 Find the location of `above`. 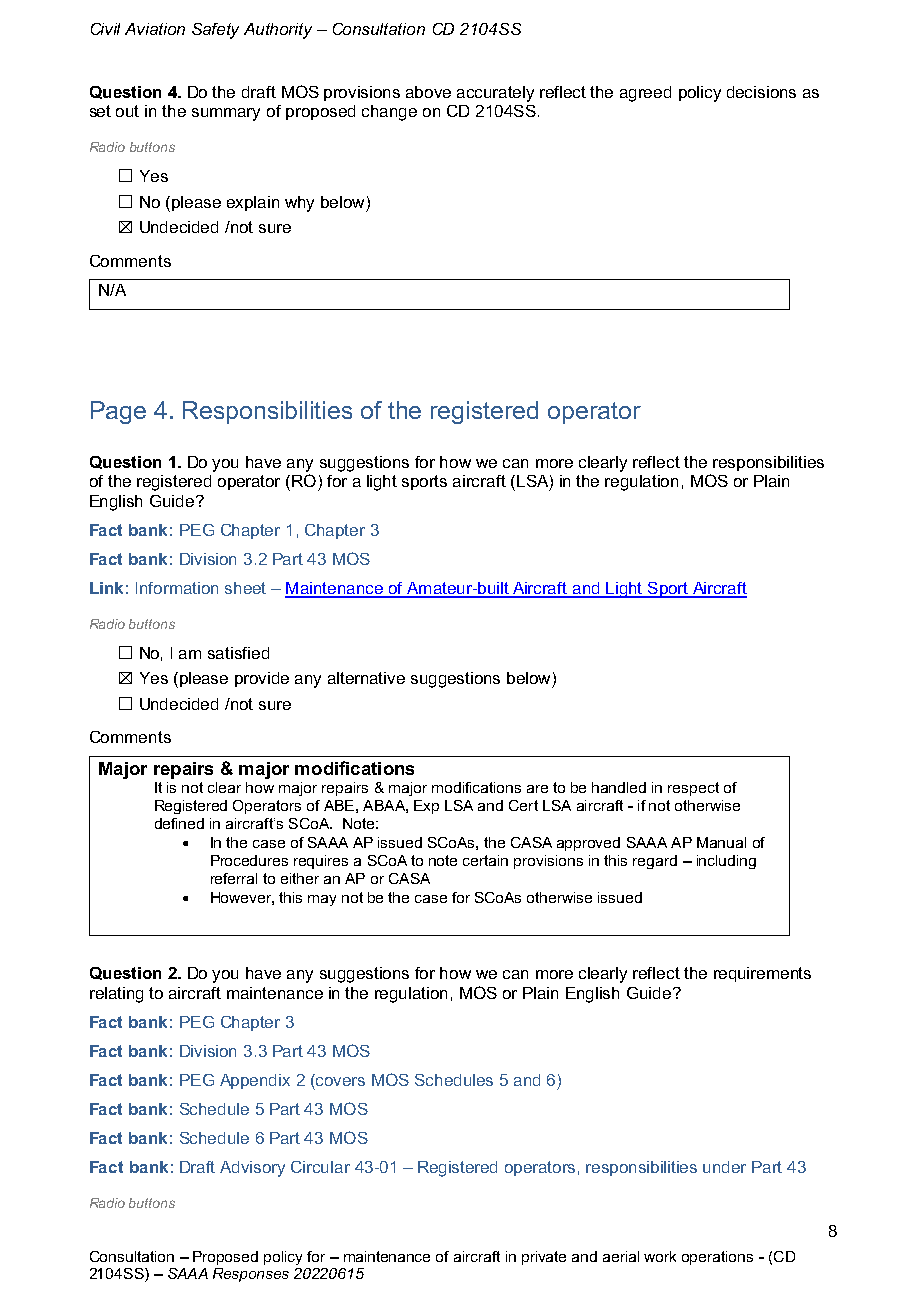

above is located at coordinates (428, 92).
